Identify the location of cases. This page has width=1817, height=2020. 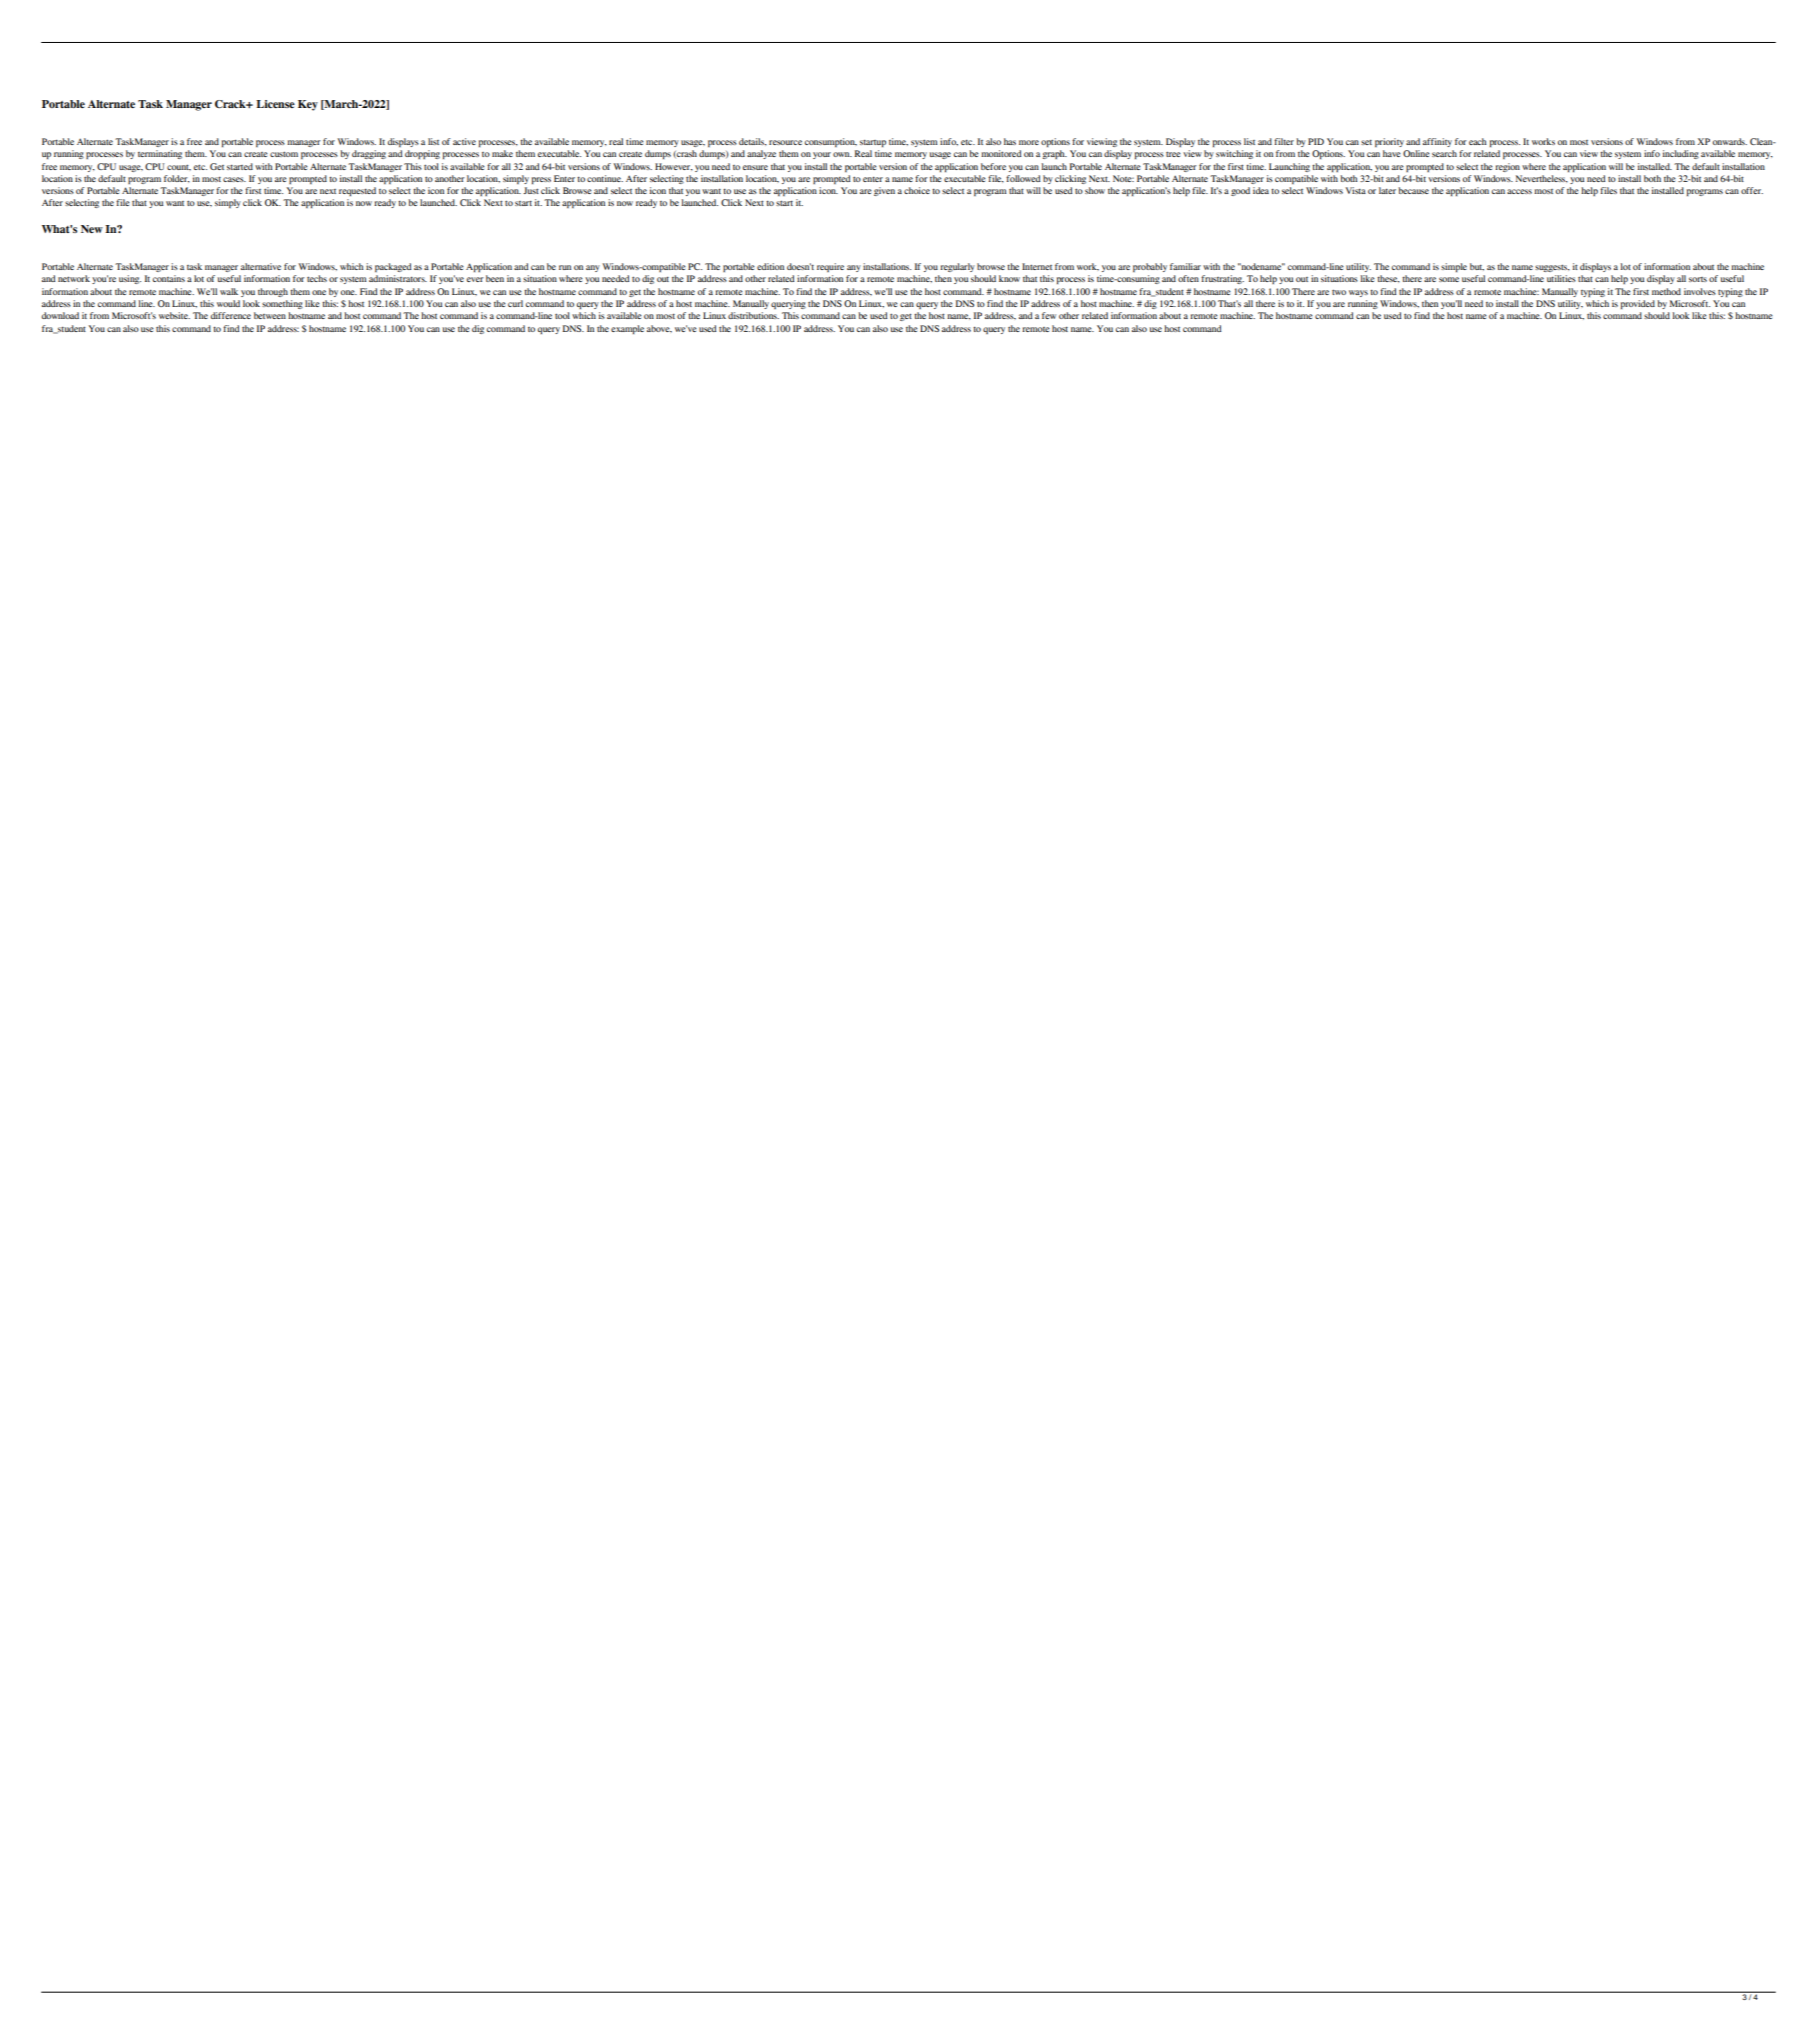
(234, 179).
